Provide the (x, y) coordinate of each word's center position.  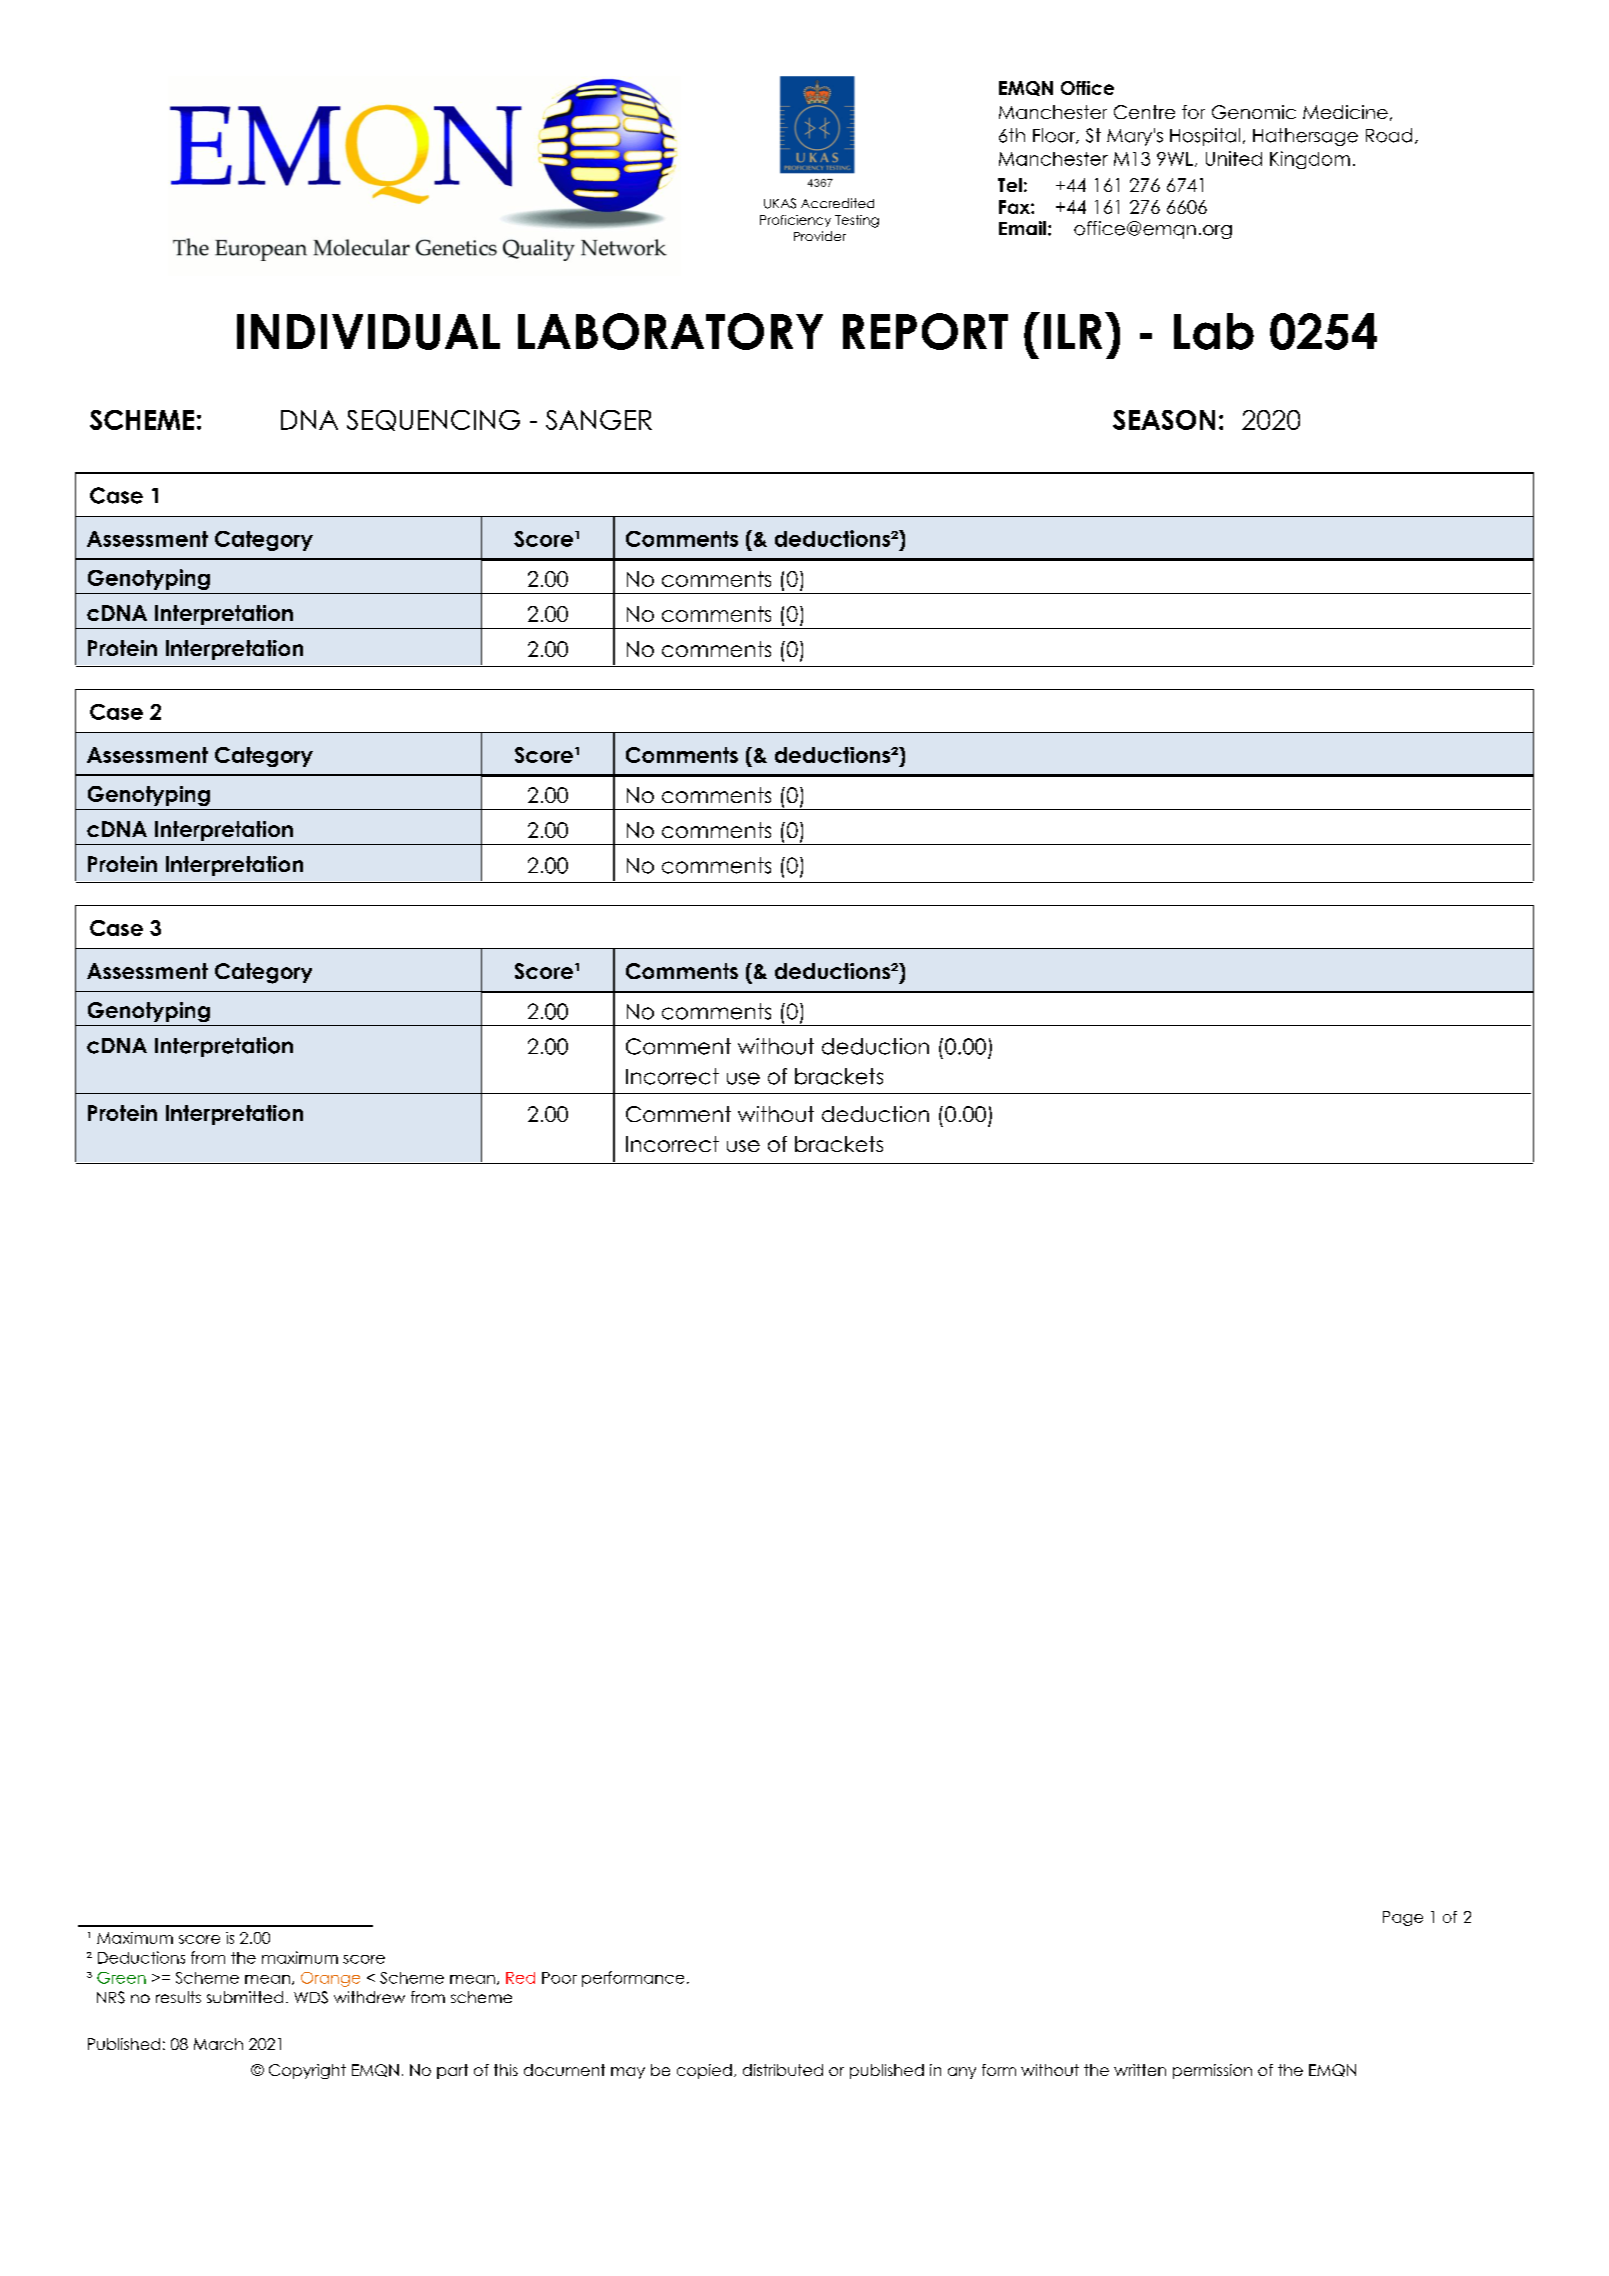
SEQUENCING (433, 420)
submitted (245, 1997)
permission (1212, 2071)
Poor (559, 1978)
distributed (783, 2070)
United (1234, 158)
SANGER (599, 420)
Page (1403, 1918)
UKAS (780, 203)
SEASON (1164, 420)
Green (121, 1978)
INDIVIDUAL (368, 332)
